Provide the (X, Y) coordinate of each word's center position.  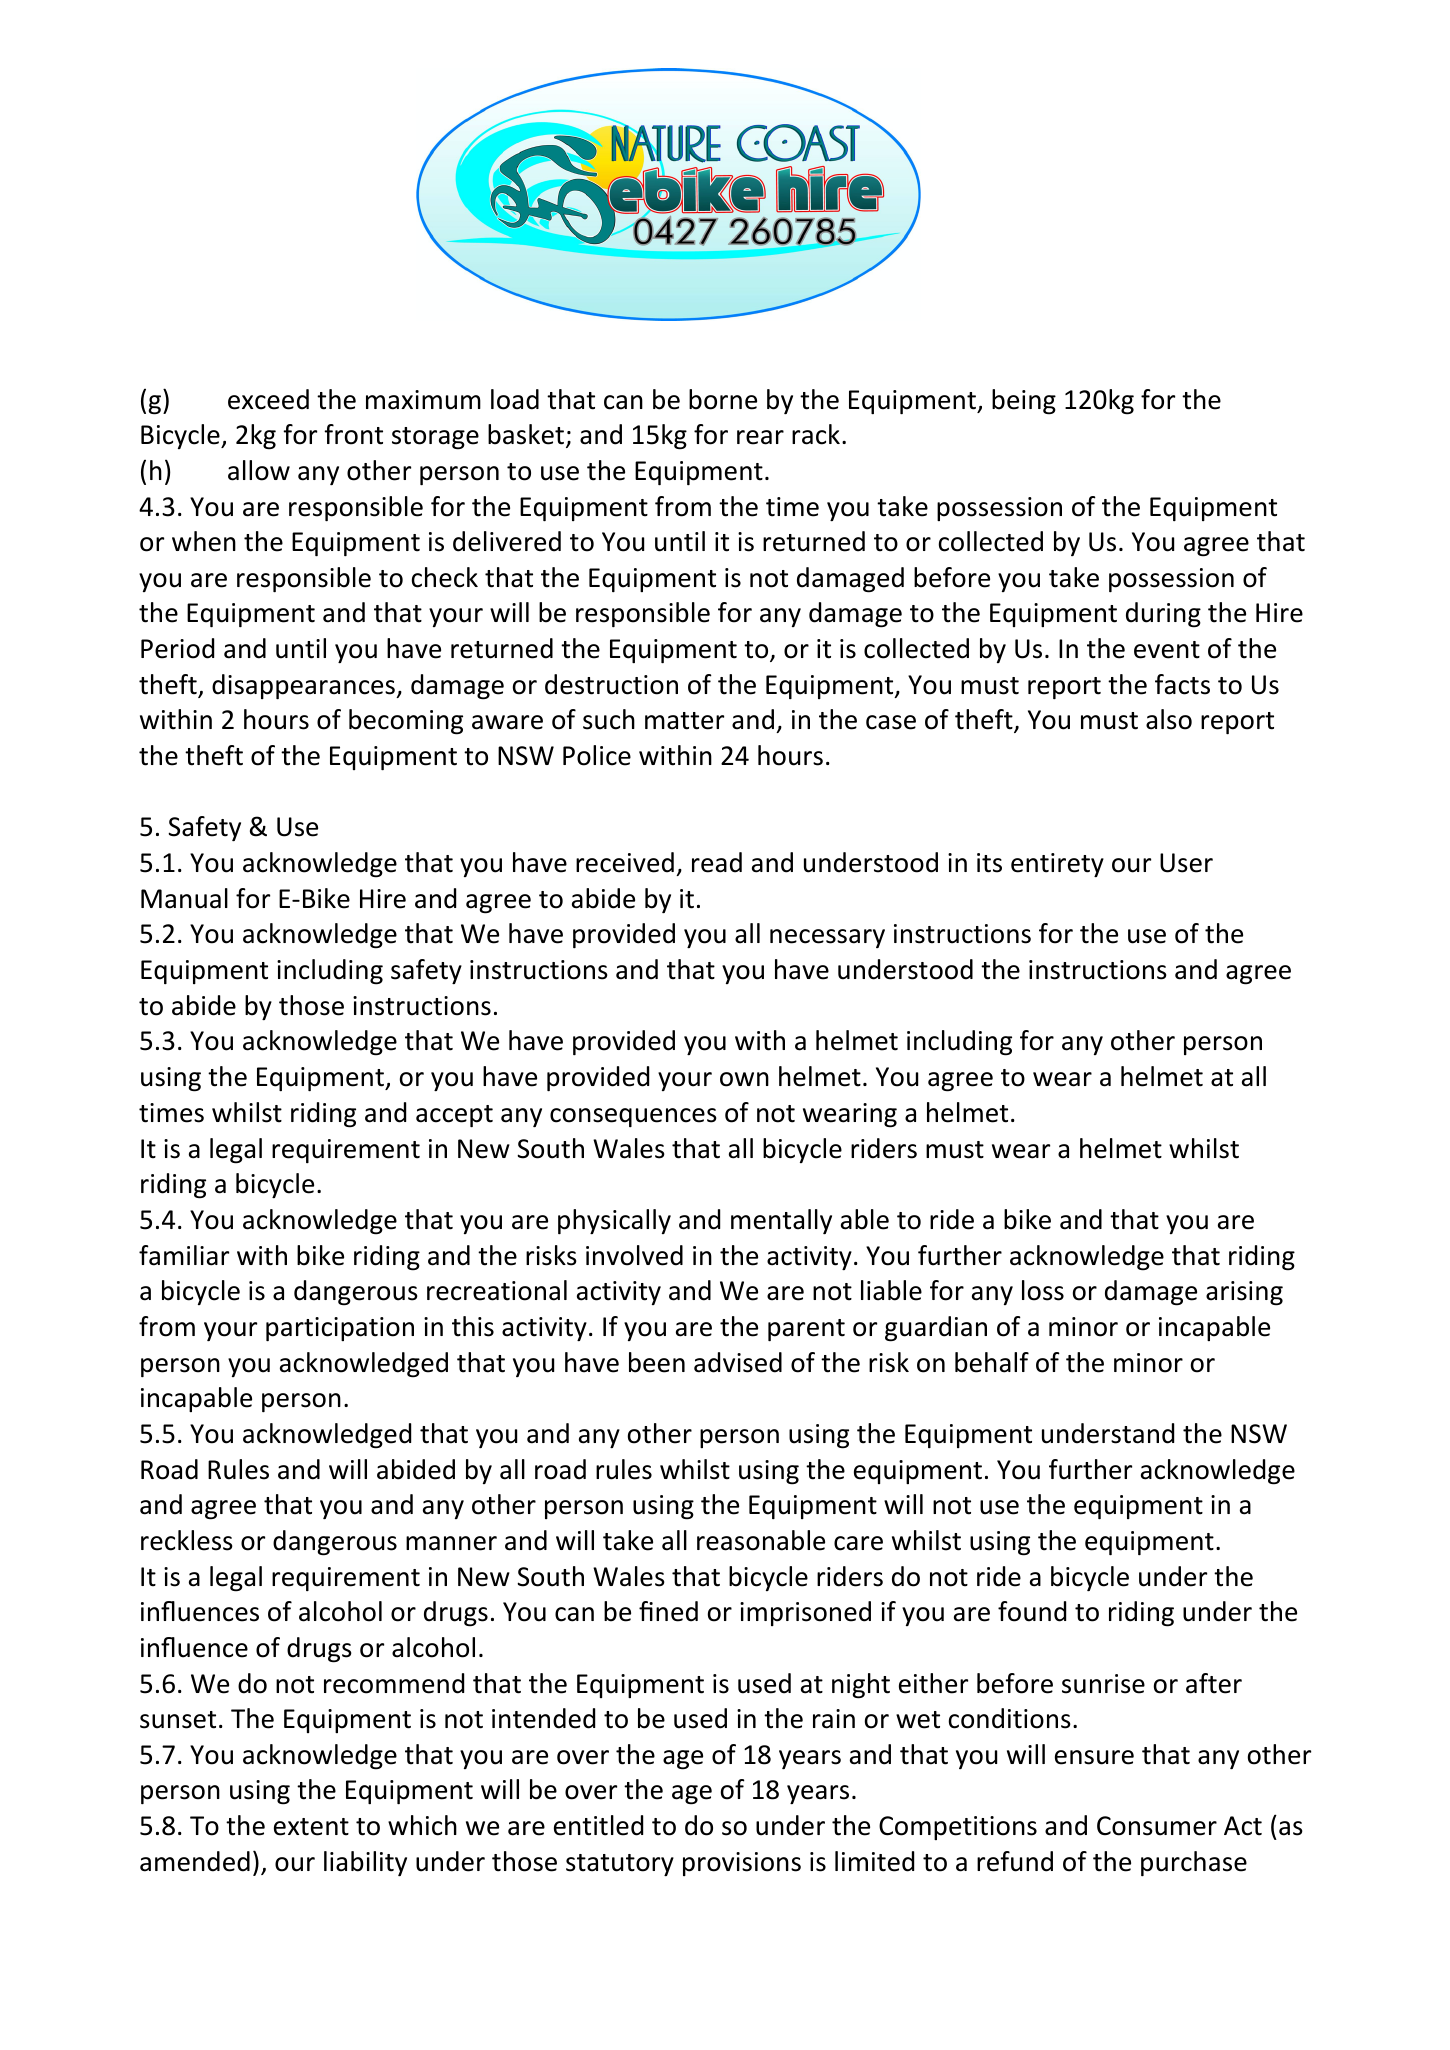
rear (760, 437)
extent (311, 1827)
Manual (184, 898)
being (1024, 402)
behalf (992, 1362)
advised (738, 1362)
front (353, 434)
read (717, 862)
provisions (742, 1864)
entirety (1057, 865)
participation (340, 1329)
